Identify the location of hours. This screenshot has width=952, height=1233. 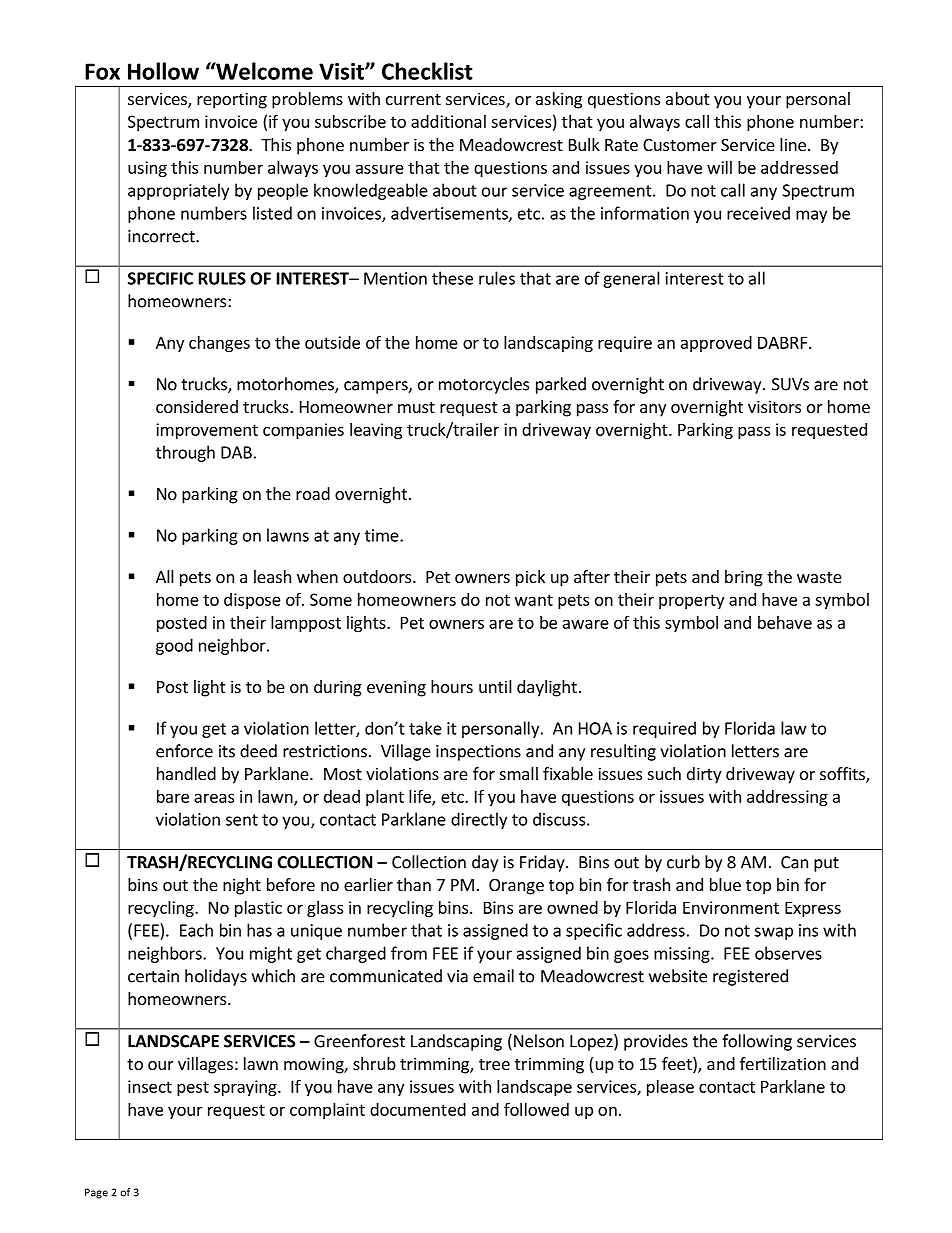
(452, 686).
